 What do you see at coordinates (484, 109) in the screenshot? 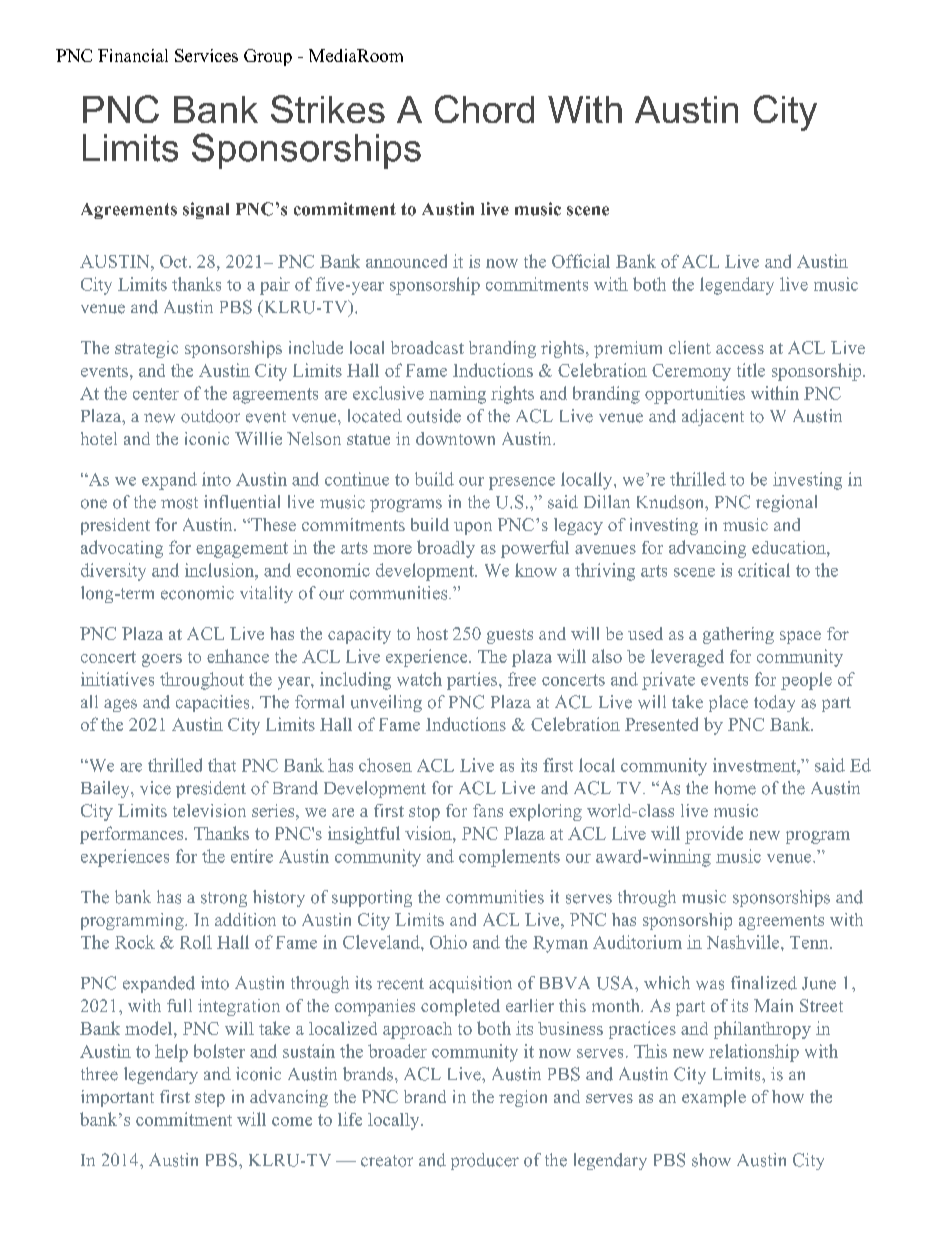
I see `Chord` at bounding box center [484, 109].
